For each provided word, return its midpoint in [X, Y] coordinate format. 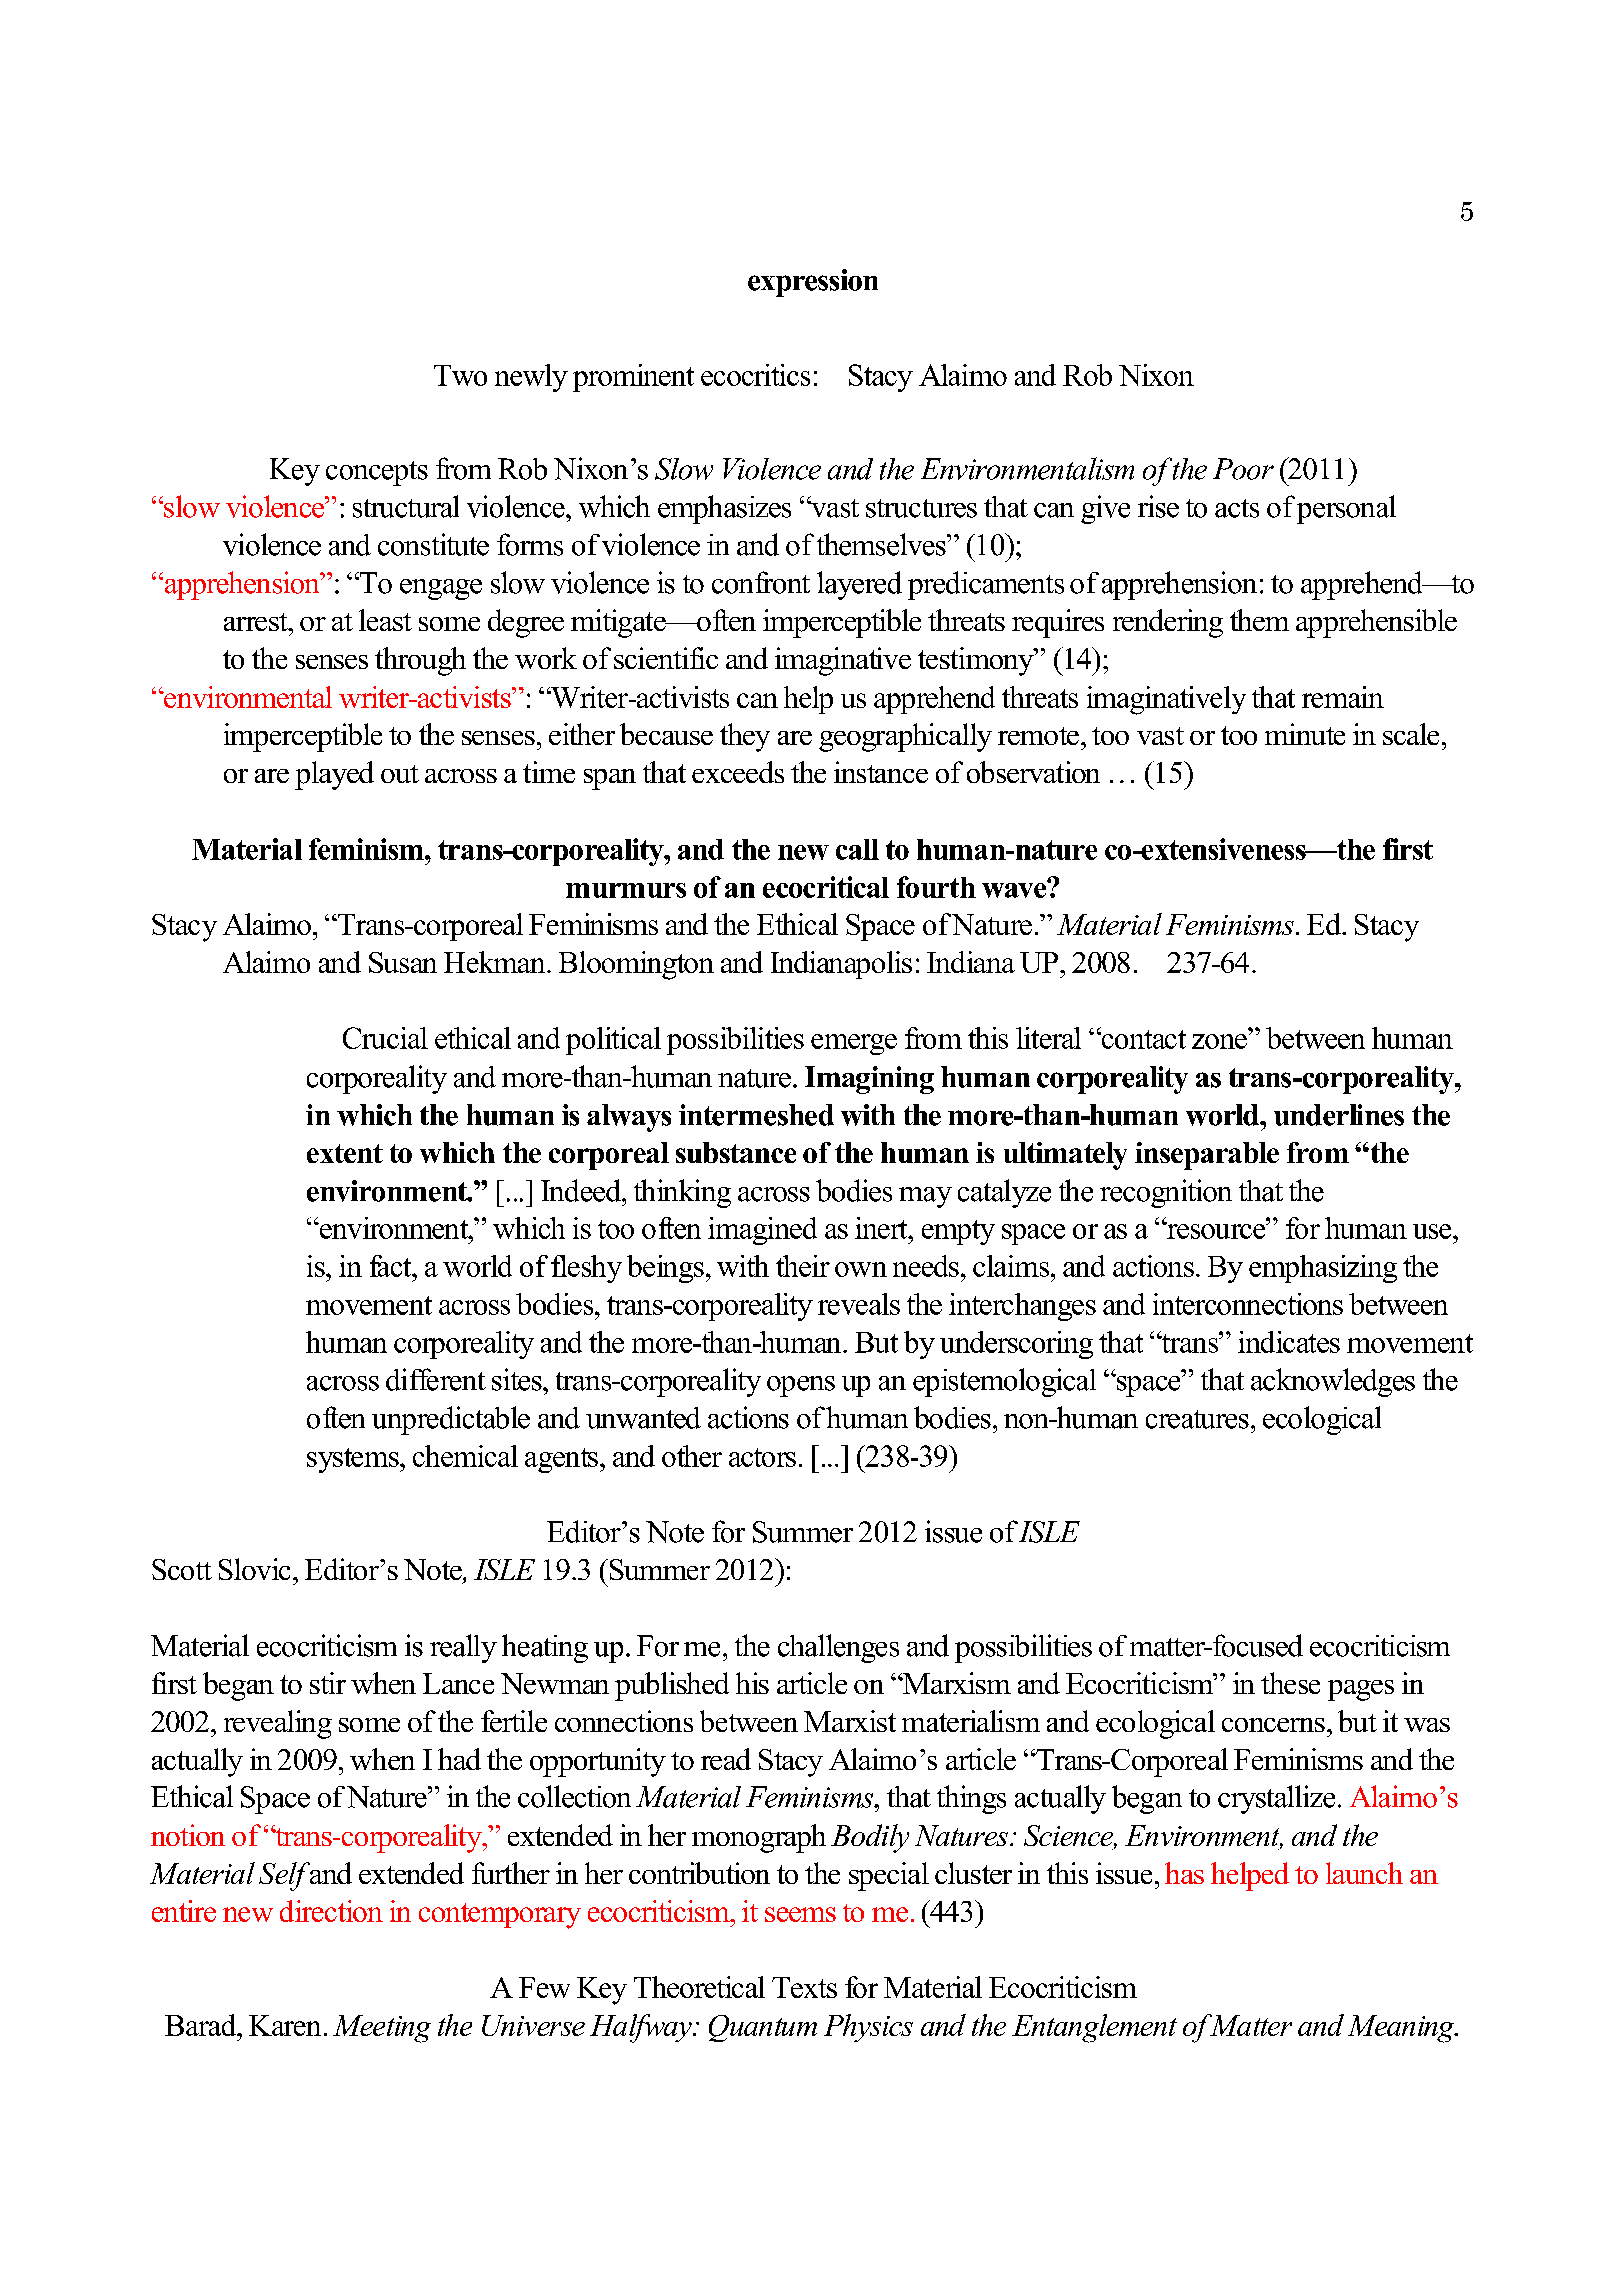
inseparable [1207, 1156]
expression [813, 283]
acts [1237, 508]
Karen [285, 2025]
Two [460, 375]
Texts [804, 1987]
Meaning [1402, 2029]
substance [736, 1152]
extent [345, 1153]
